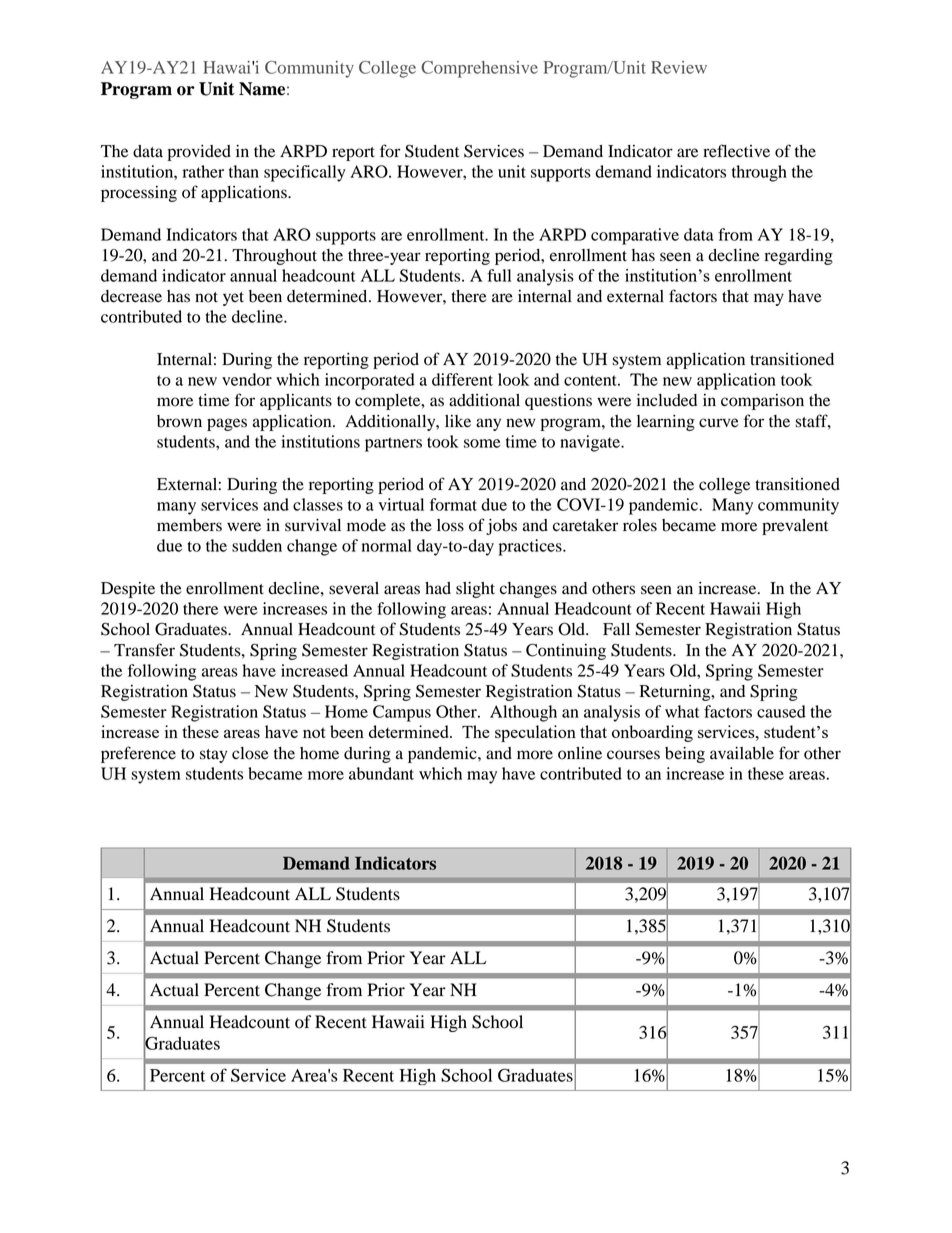 The width and height of the page is (952, 1233). What do you see at coordinates (227, 424) in the page?
I see `pages` at bounding box center [227, 424].
